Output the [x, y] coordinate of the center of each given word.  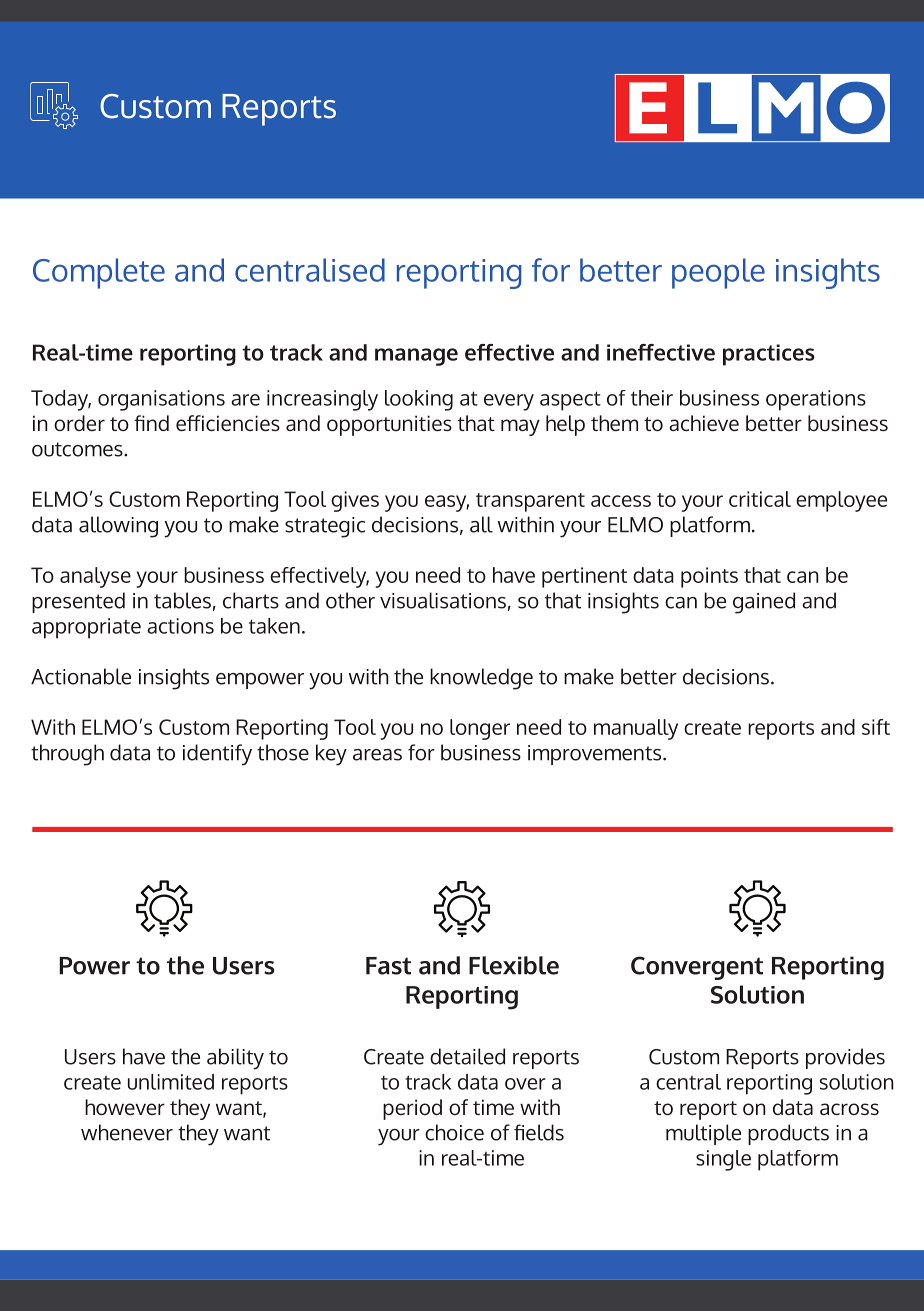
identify [217, 755]
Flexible [514, 965]
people [718, 273]
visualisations [443, 600]
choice [454, 1132]
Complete [99, 273]
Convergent [697, 968]
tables [182, 600]
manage [416, 357]
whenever [127, 1132]
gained [764, 603]
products [788, 1134]
